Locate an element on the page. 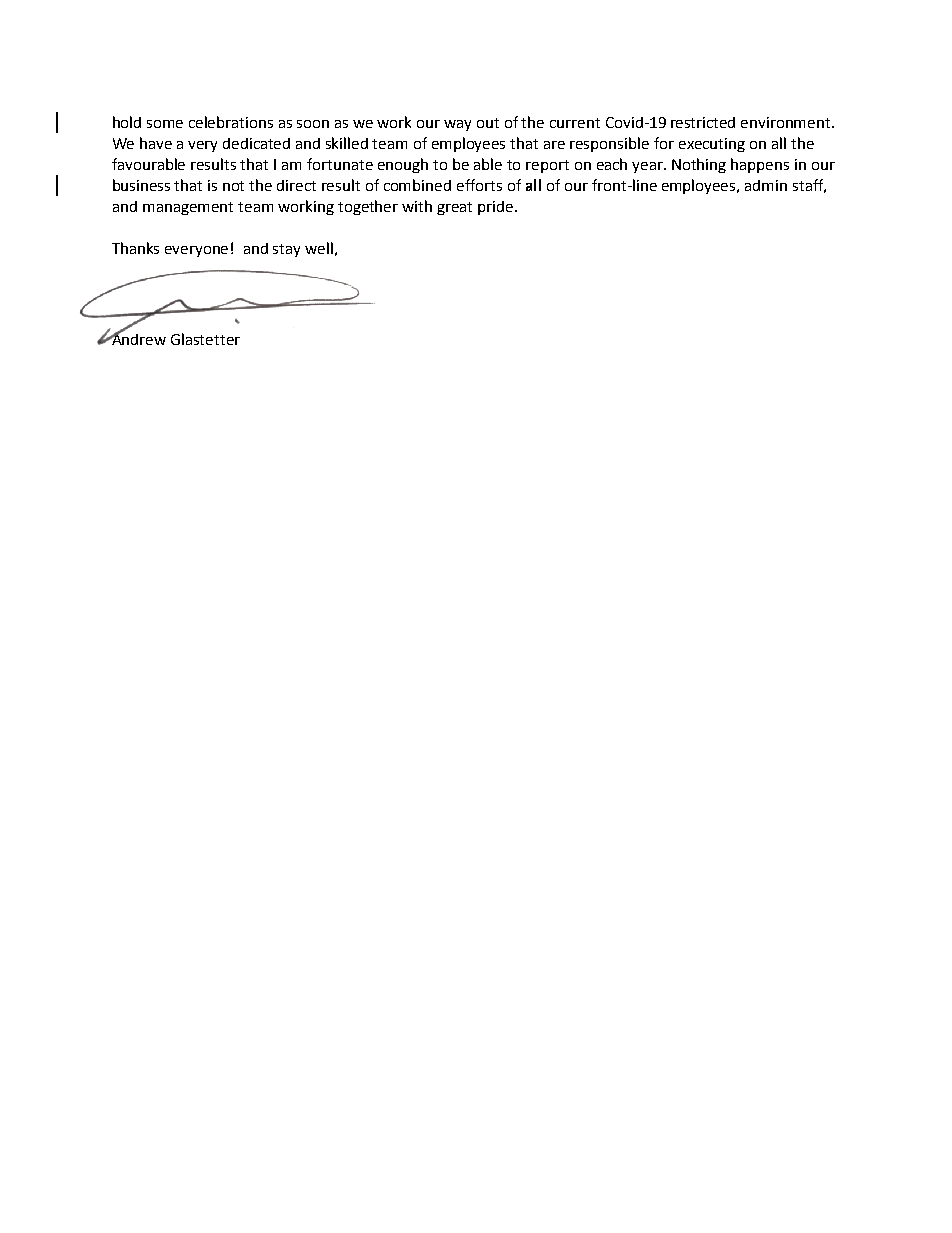 This document has width=952, height=1233. Nothing is located at coordinates (699, 165).
